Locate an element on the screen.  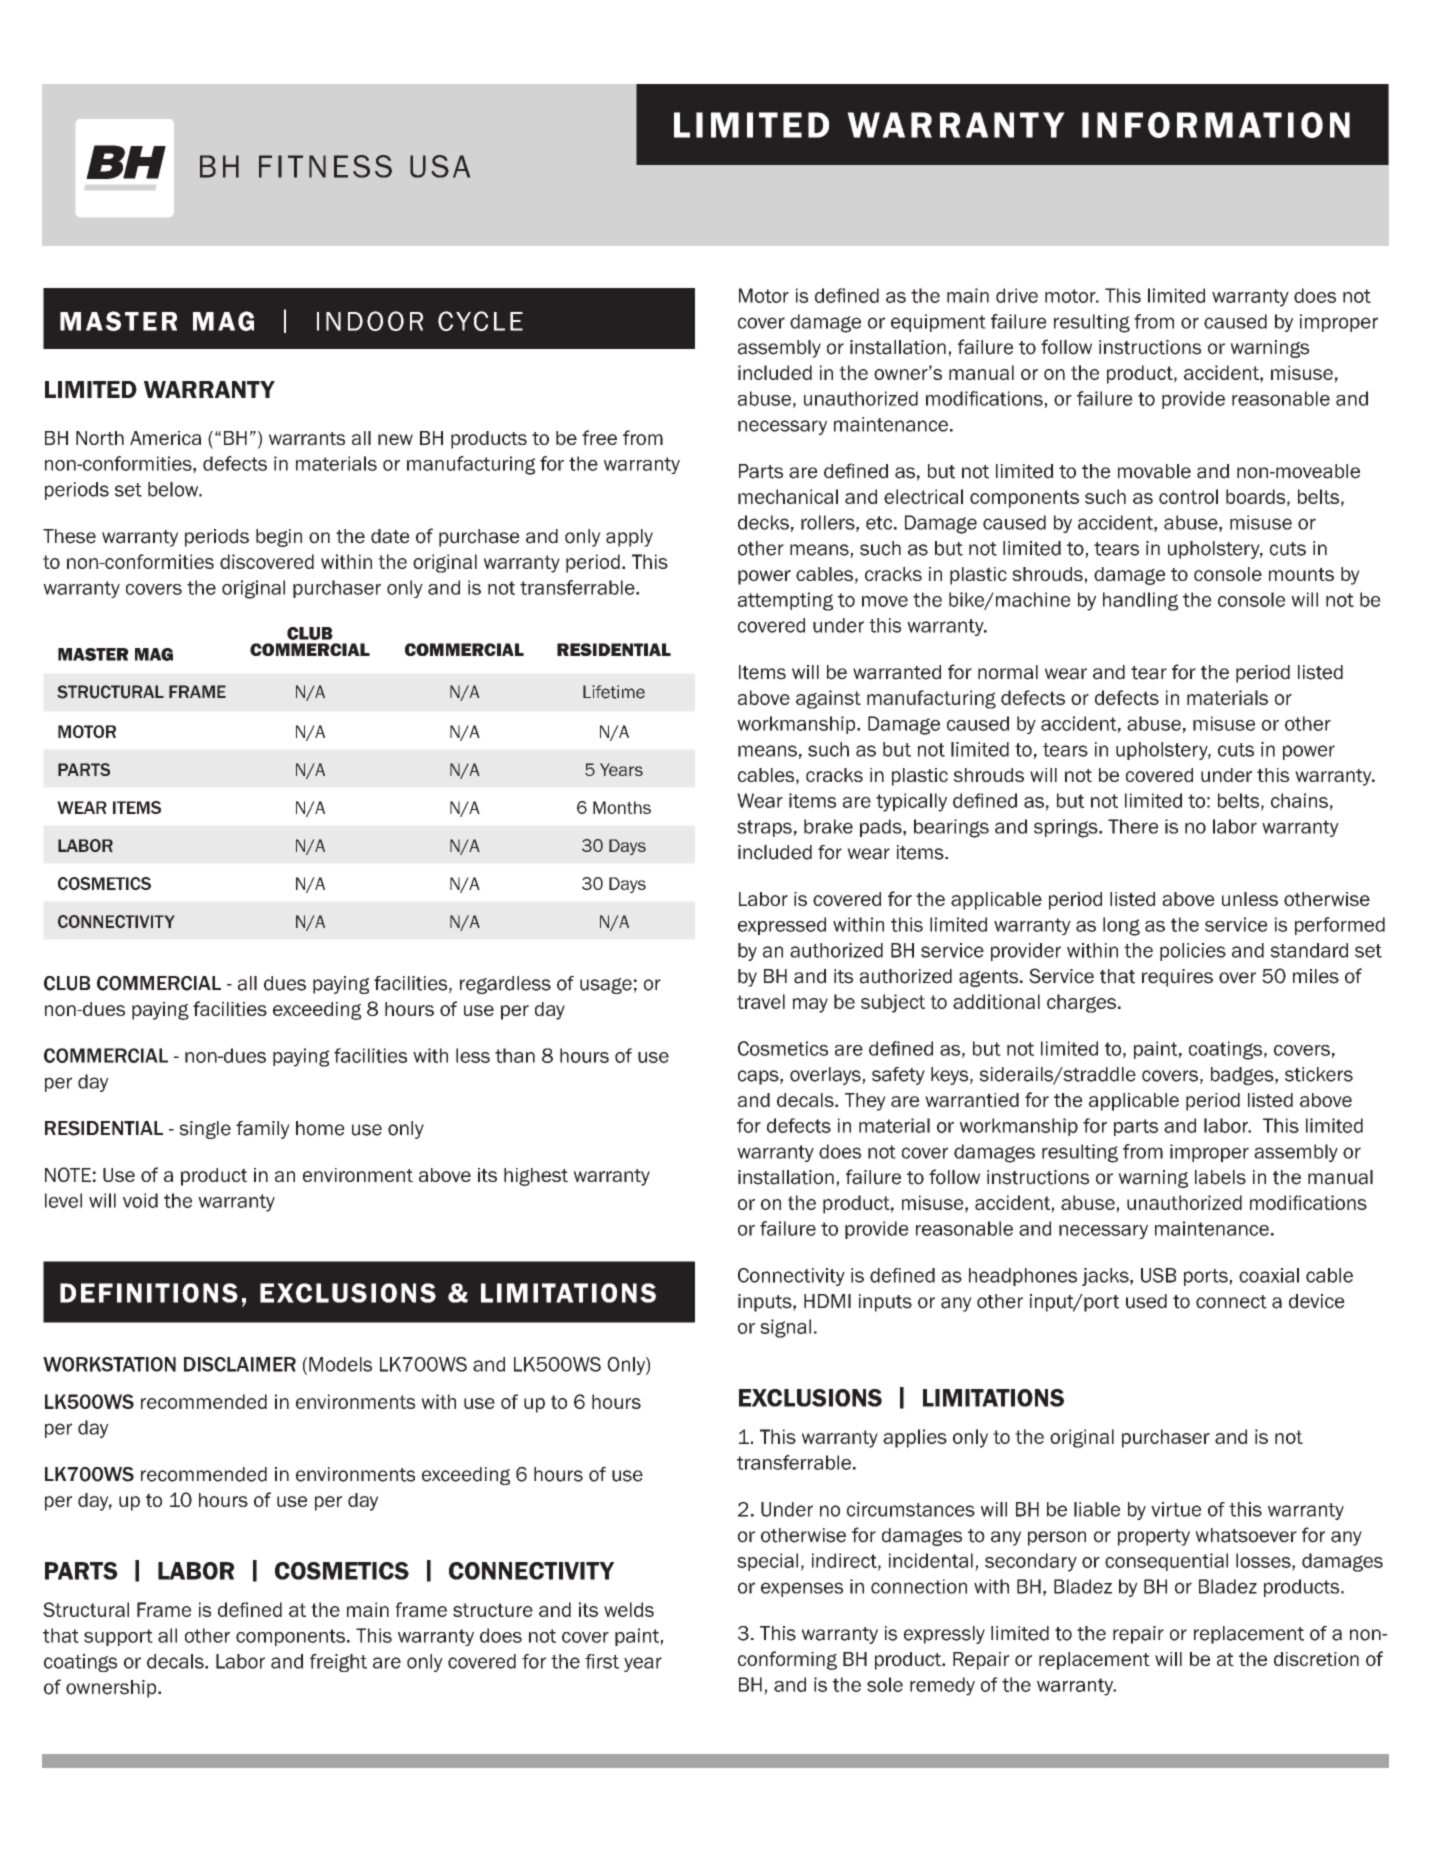
There is located at coordinates (1133, 826).
